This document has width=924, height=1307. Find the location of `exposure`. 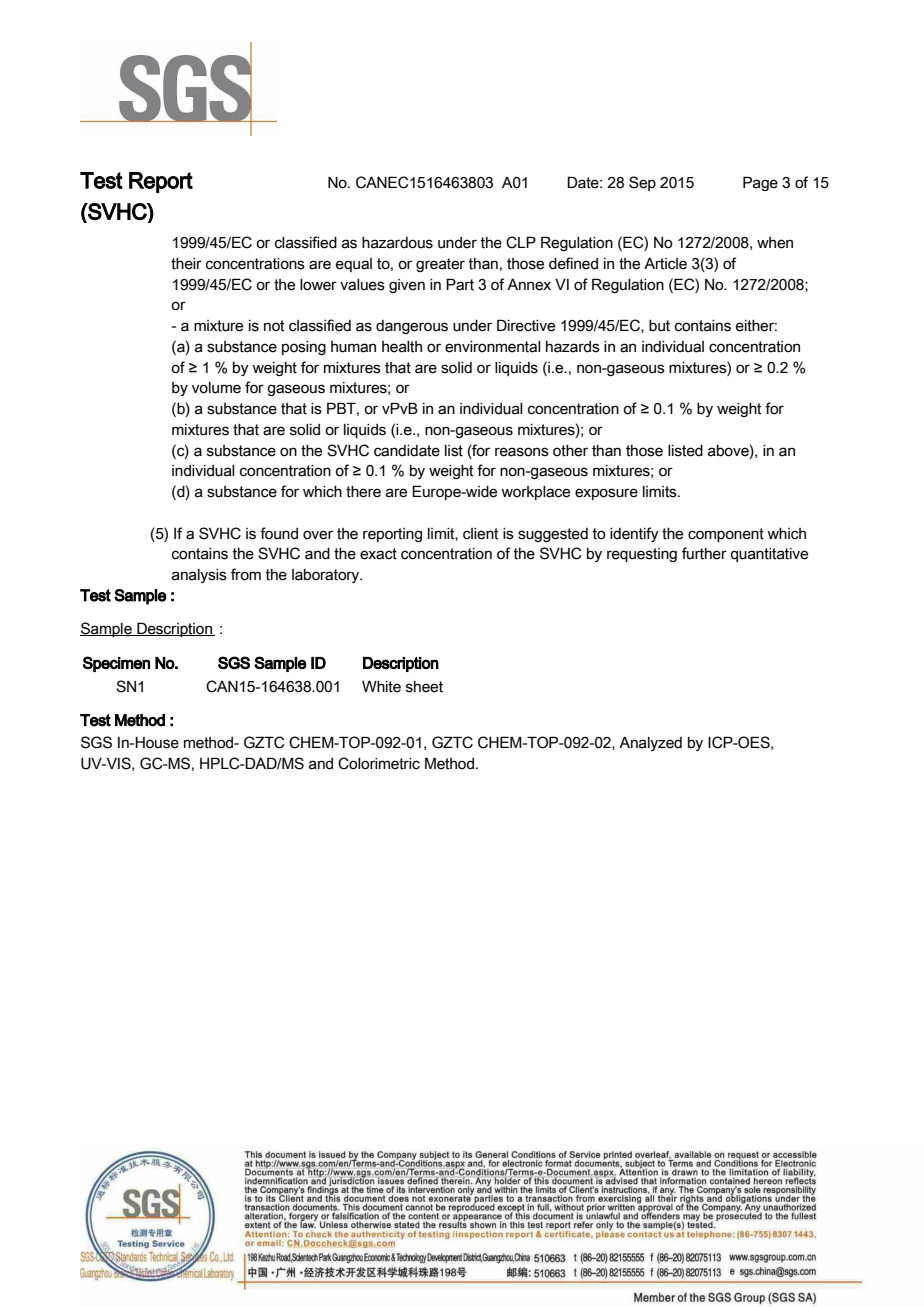

exposure is located at coordinates (606, 494).
